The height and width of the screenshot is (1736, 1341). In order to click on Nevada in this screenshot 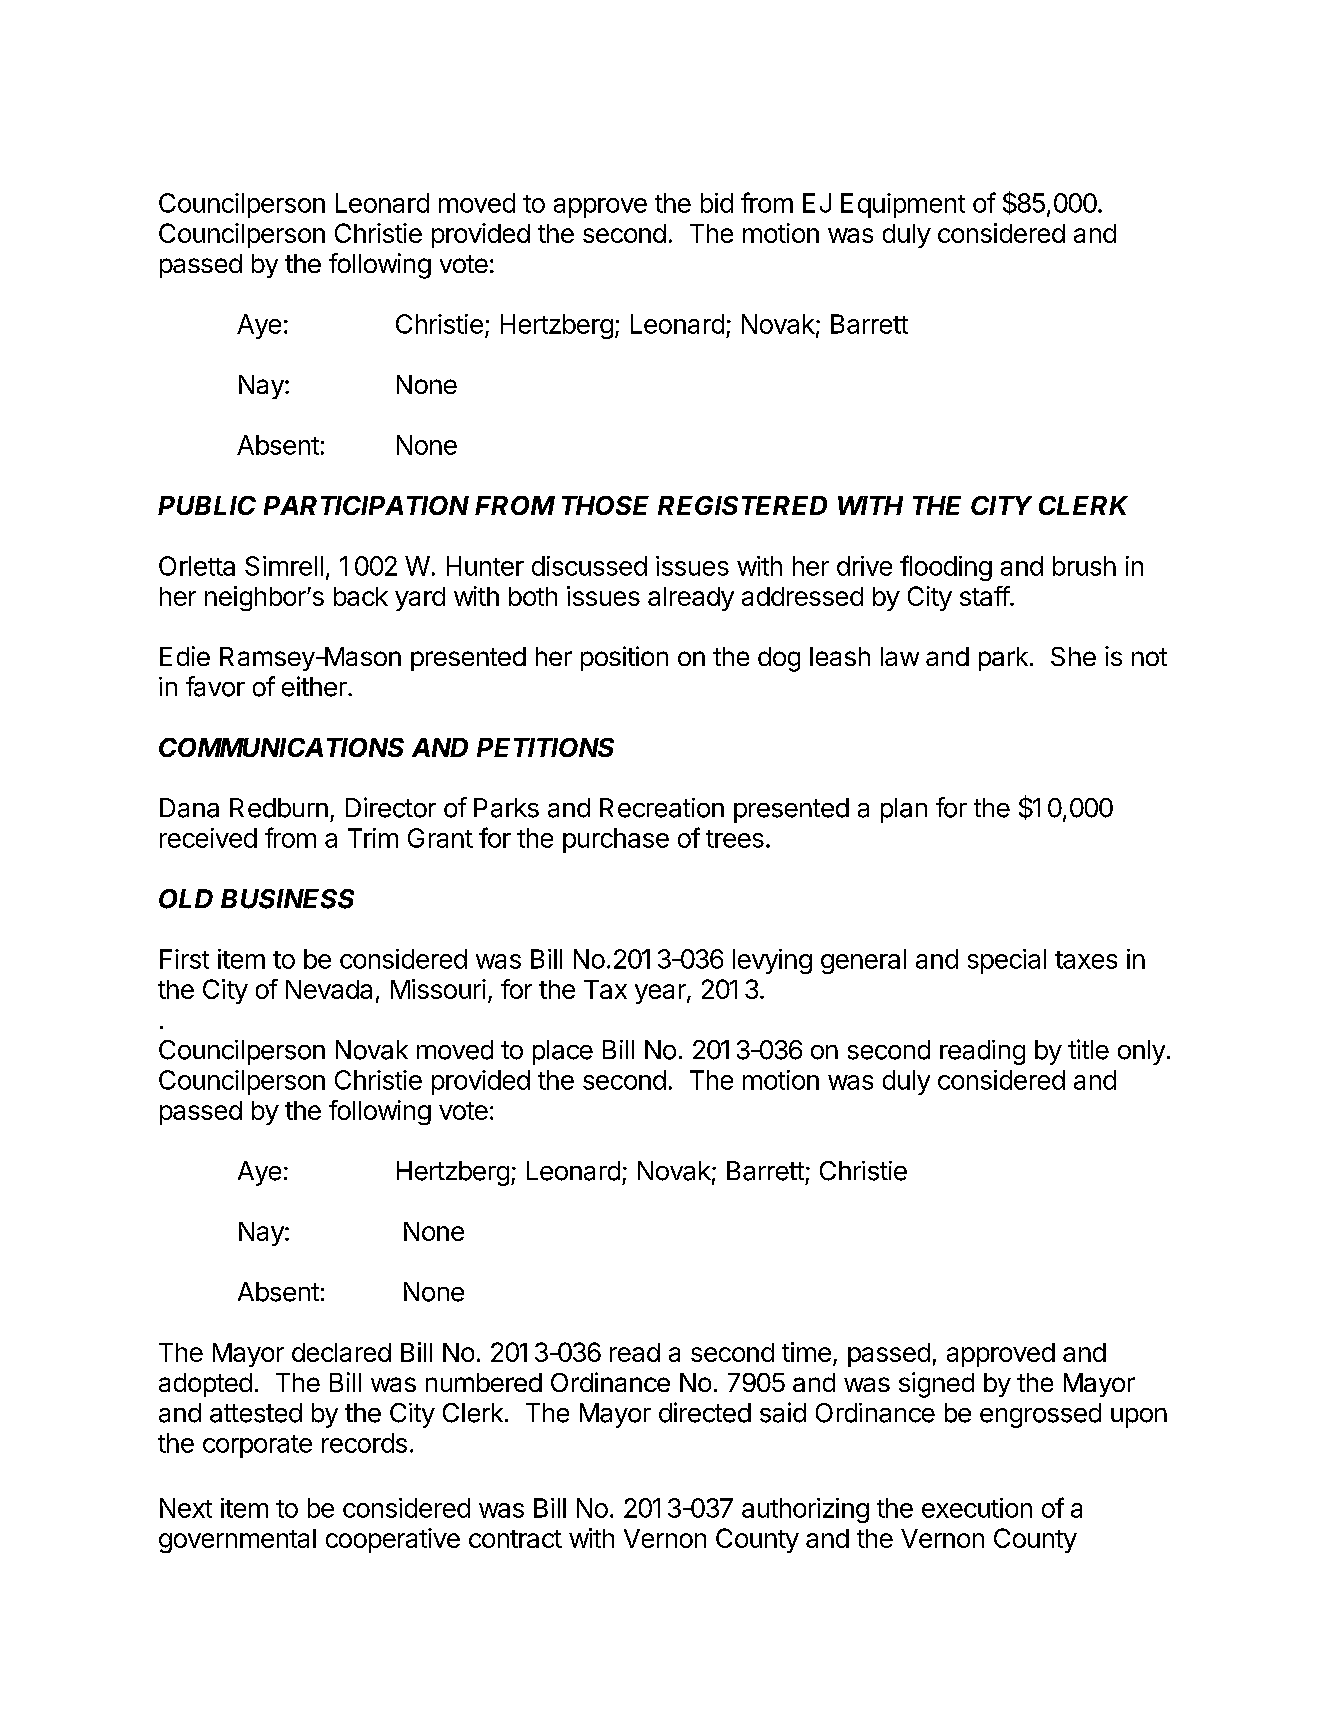, I will do `click(329, 989)`.
